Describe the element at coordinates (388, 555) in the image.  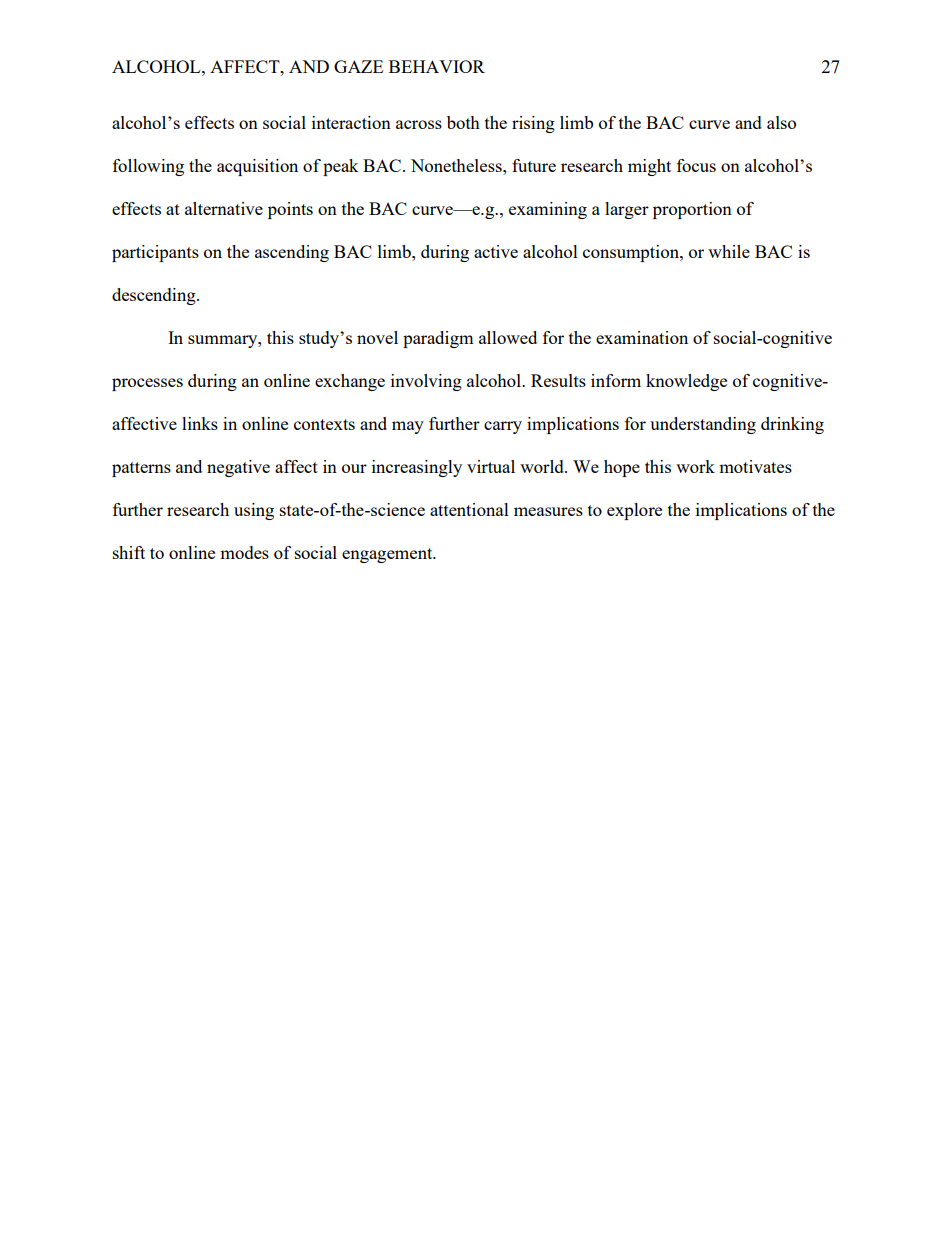
I see `engagement` at that location.
